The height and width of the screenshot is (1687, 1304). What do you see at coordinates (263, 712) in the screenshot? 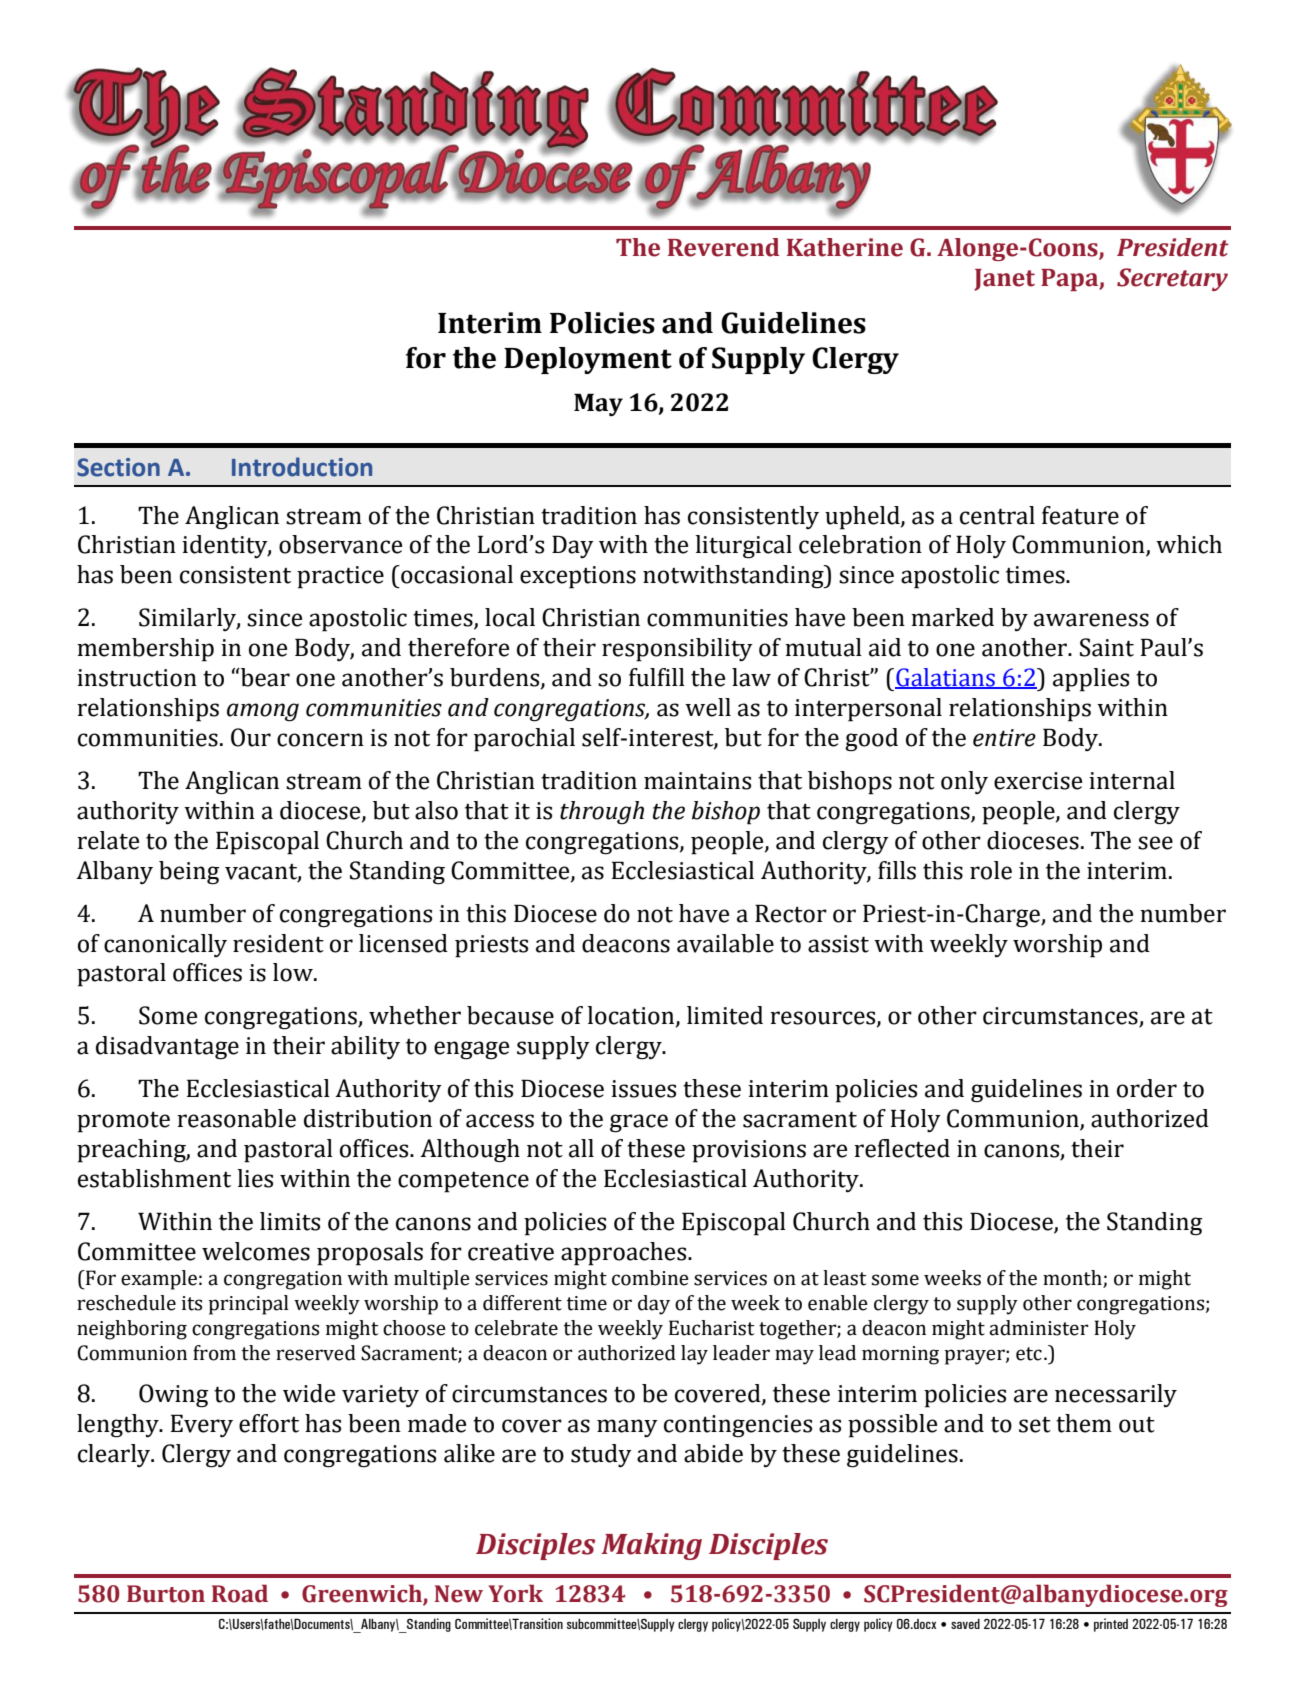
I see `among` at bounding box center [263, 712].
